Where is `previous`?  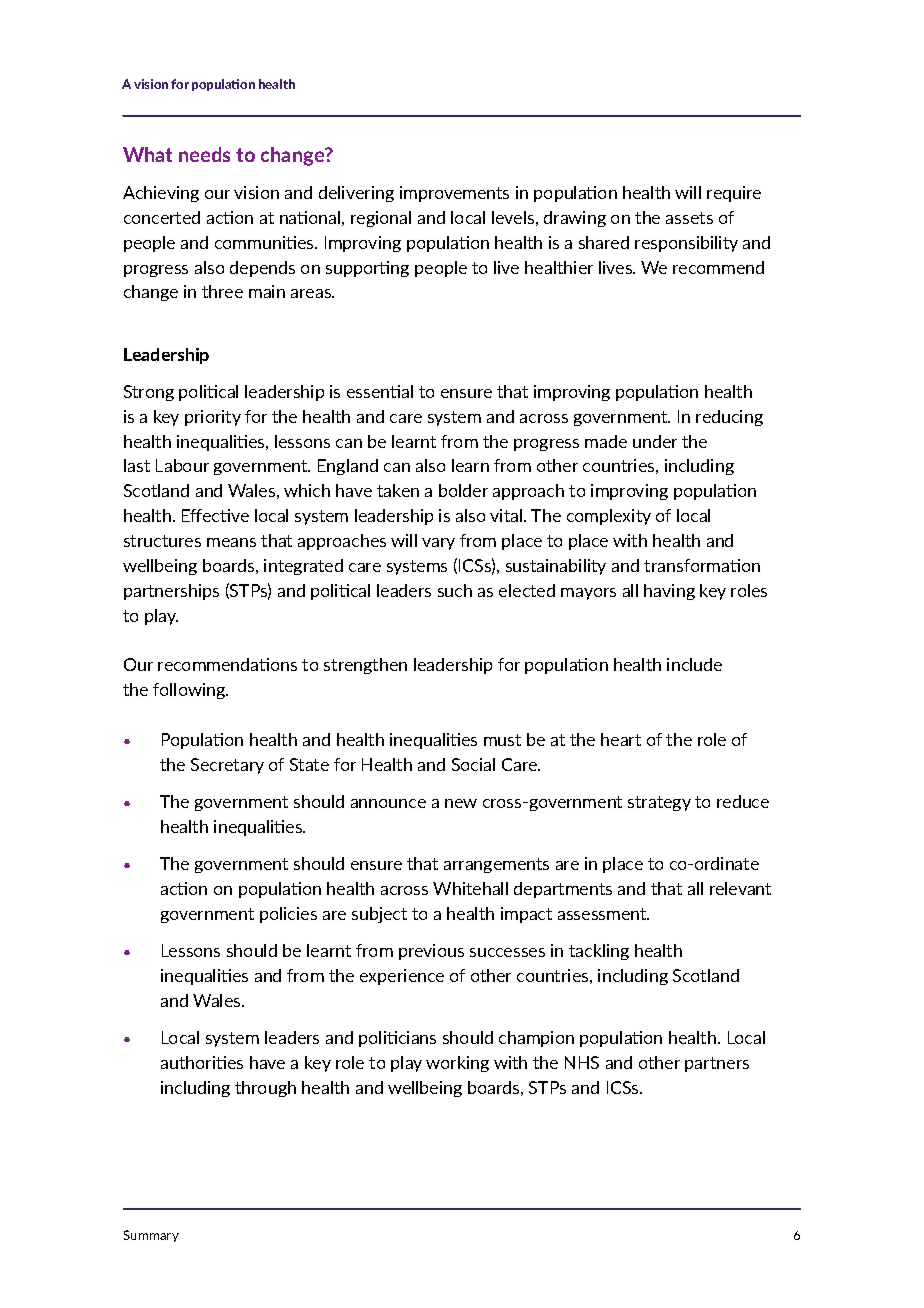 previous is located at coordinates (431, 952).
